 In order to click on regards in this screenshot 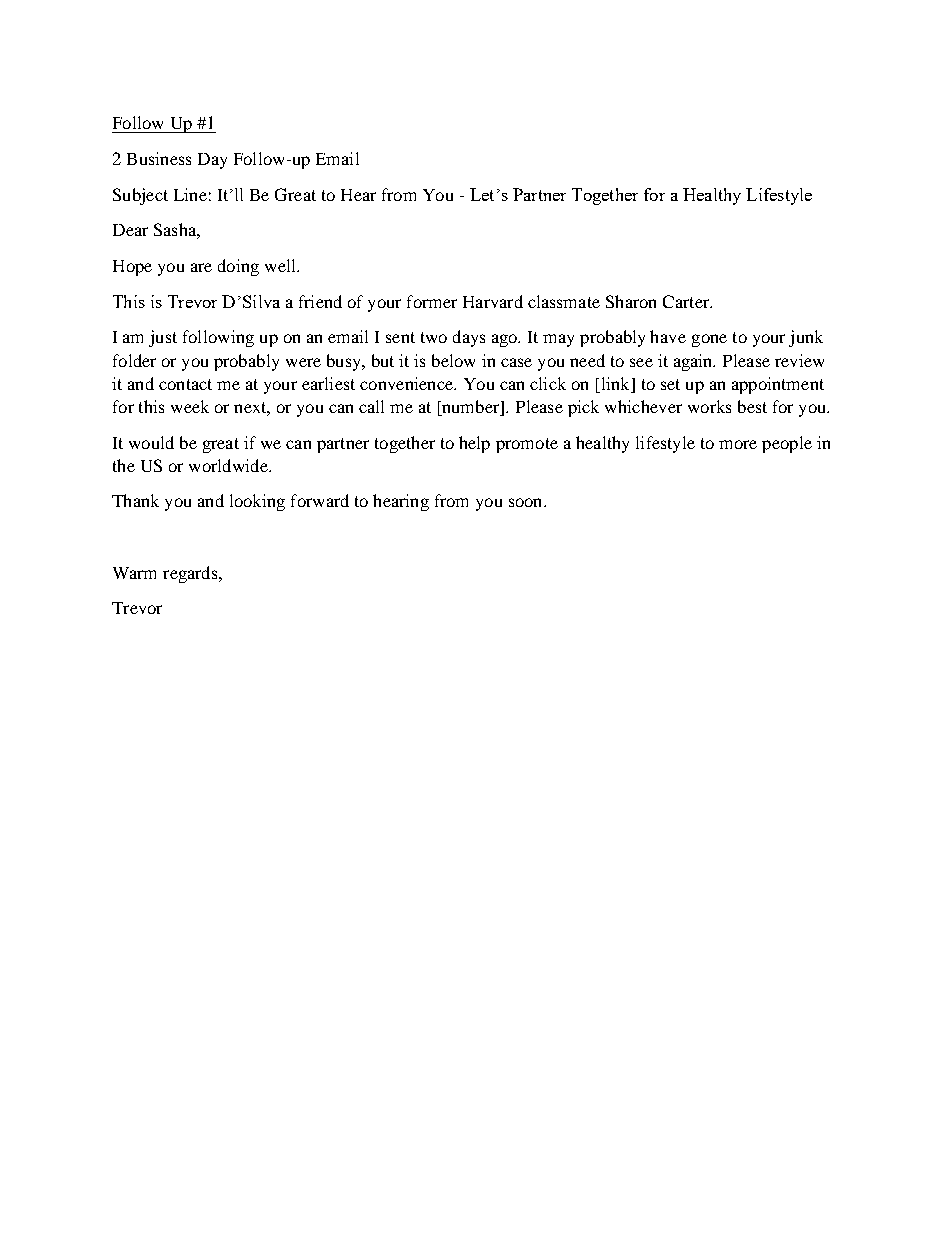, I will do `click(191, 574)`.
